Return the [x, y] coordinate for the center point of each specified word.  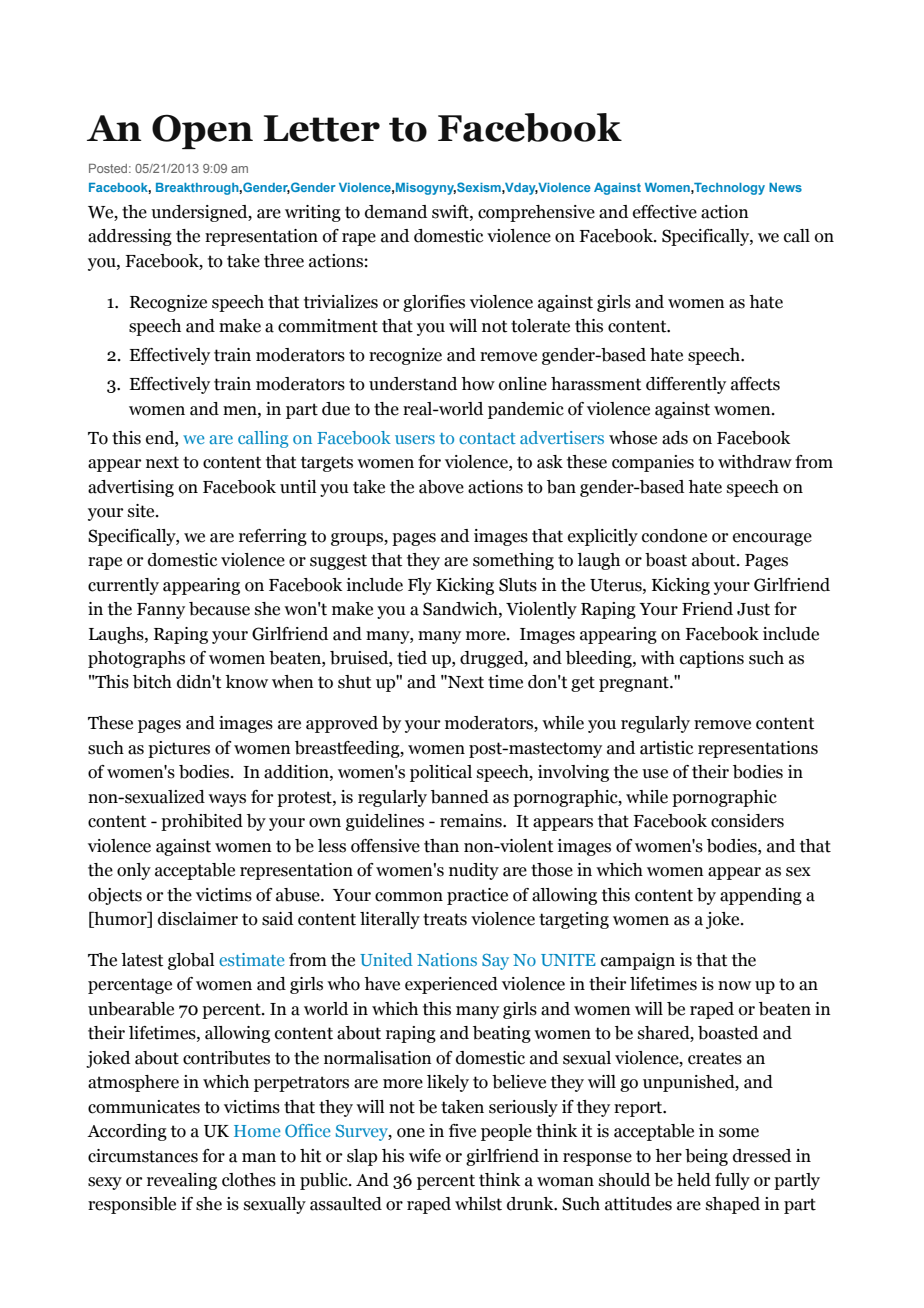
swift [451, 212]
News [785, 187]
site [142, 511]
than [441, 846]
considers [747, 821]
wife [425, 1156]
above [441, 487]
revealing [182, 1181]
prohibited [202, 822]
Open [202, 131]
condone [674, 536]
